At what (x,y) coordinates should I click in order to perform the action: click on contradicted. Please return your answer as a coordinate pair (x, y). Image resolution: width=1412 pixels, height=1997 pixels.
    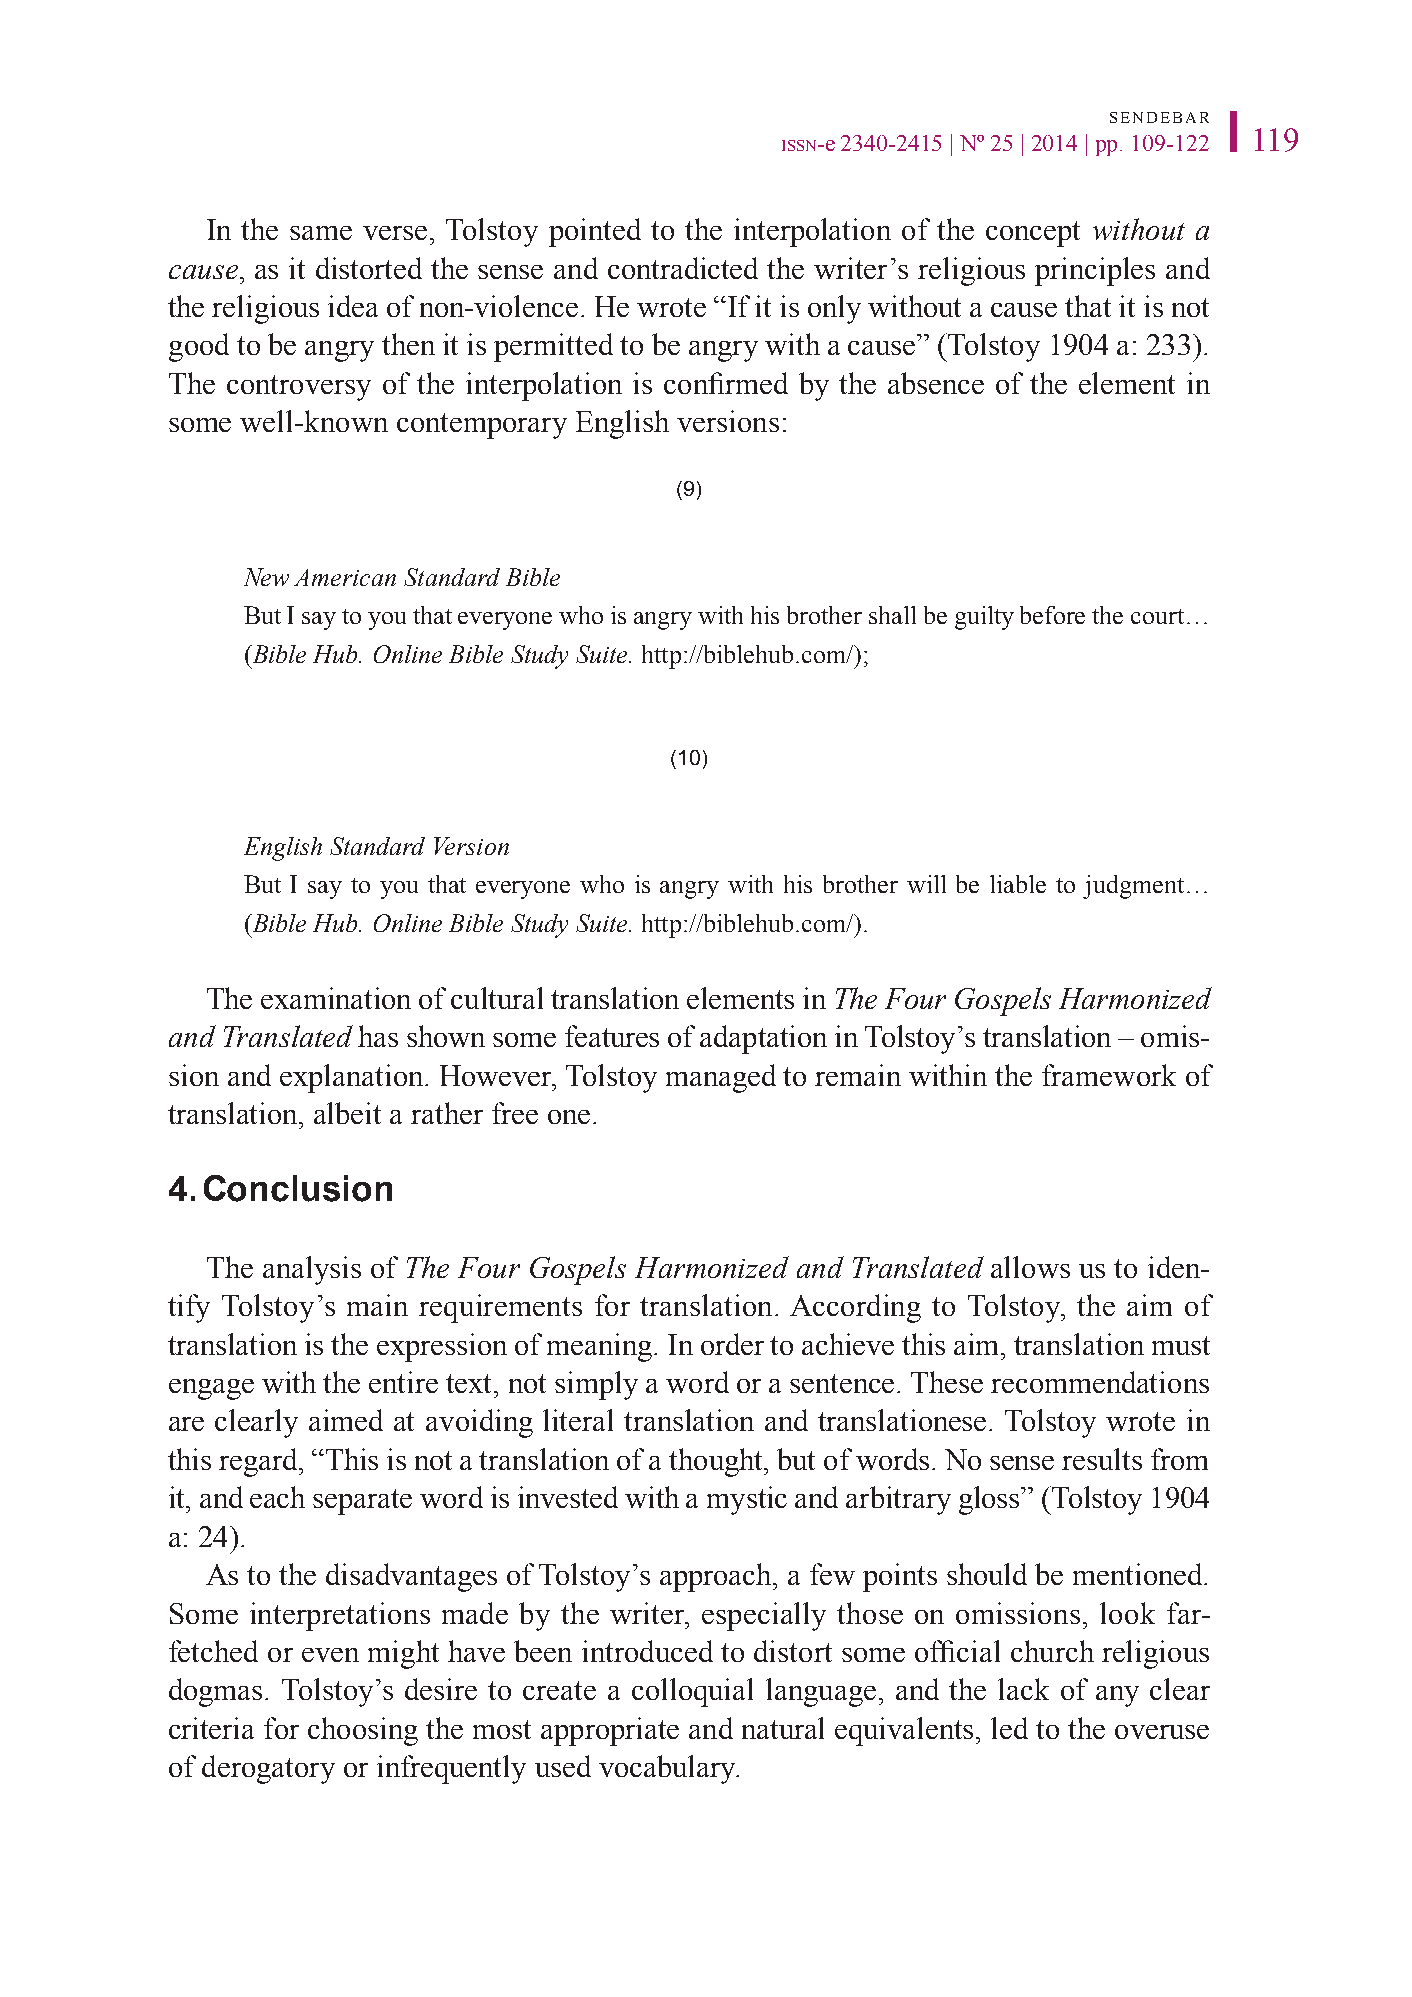
    Looking at the image, I should click on (683, 268).
